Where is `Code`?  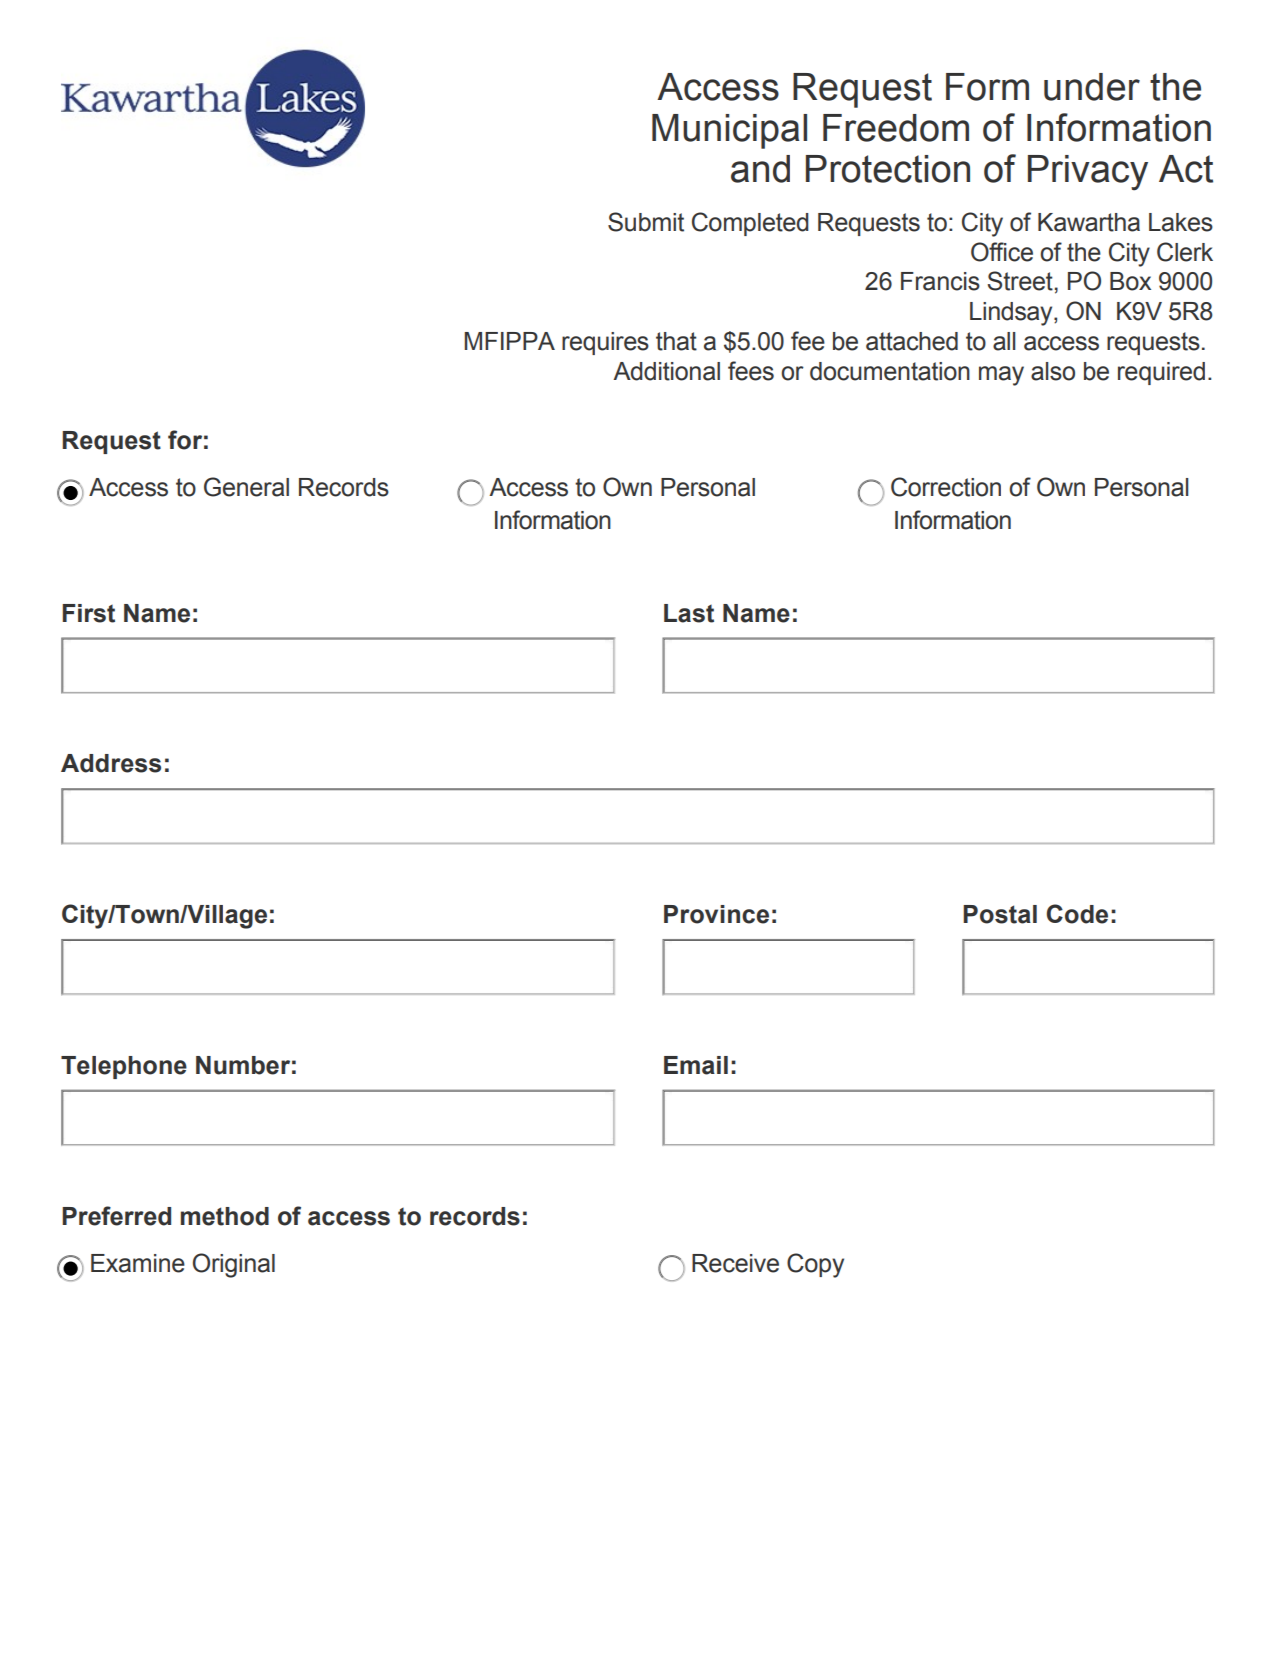
Code is located at coordinates (1077, 914).
